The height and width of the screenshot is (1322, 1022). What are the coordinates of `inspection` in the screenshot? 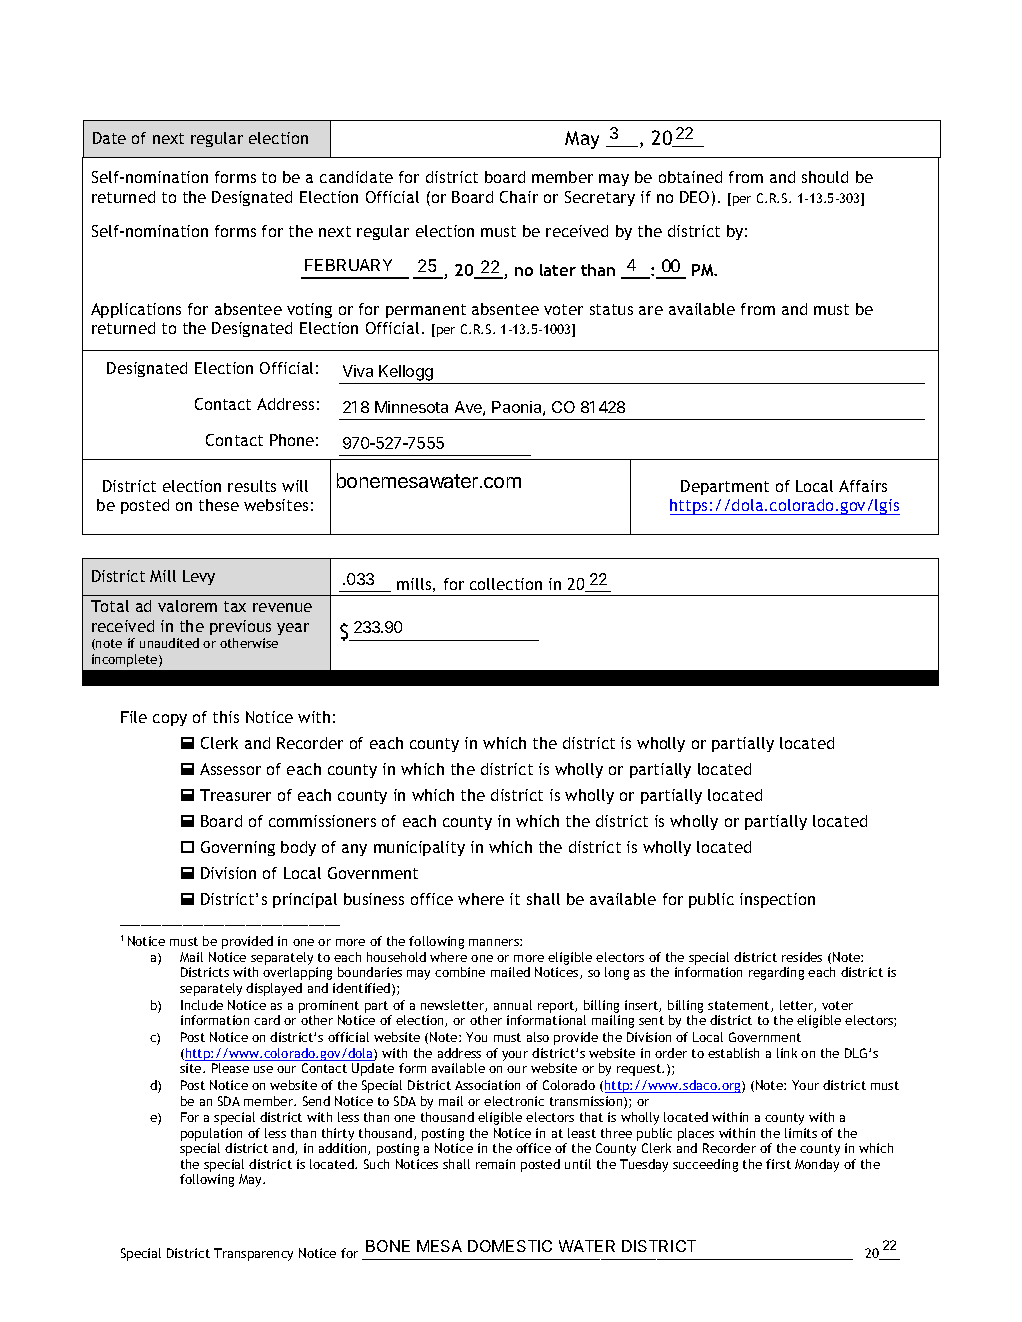 It's located at (777, 900).
